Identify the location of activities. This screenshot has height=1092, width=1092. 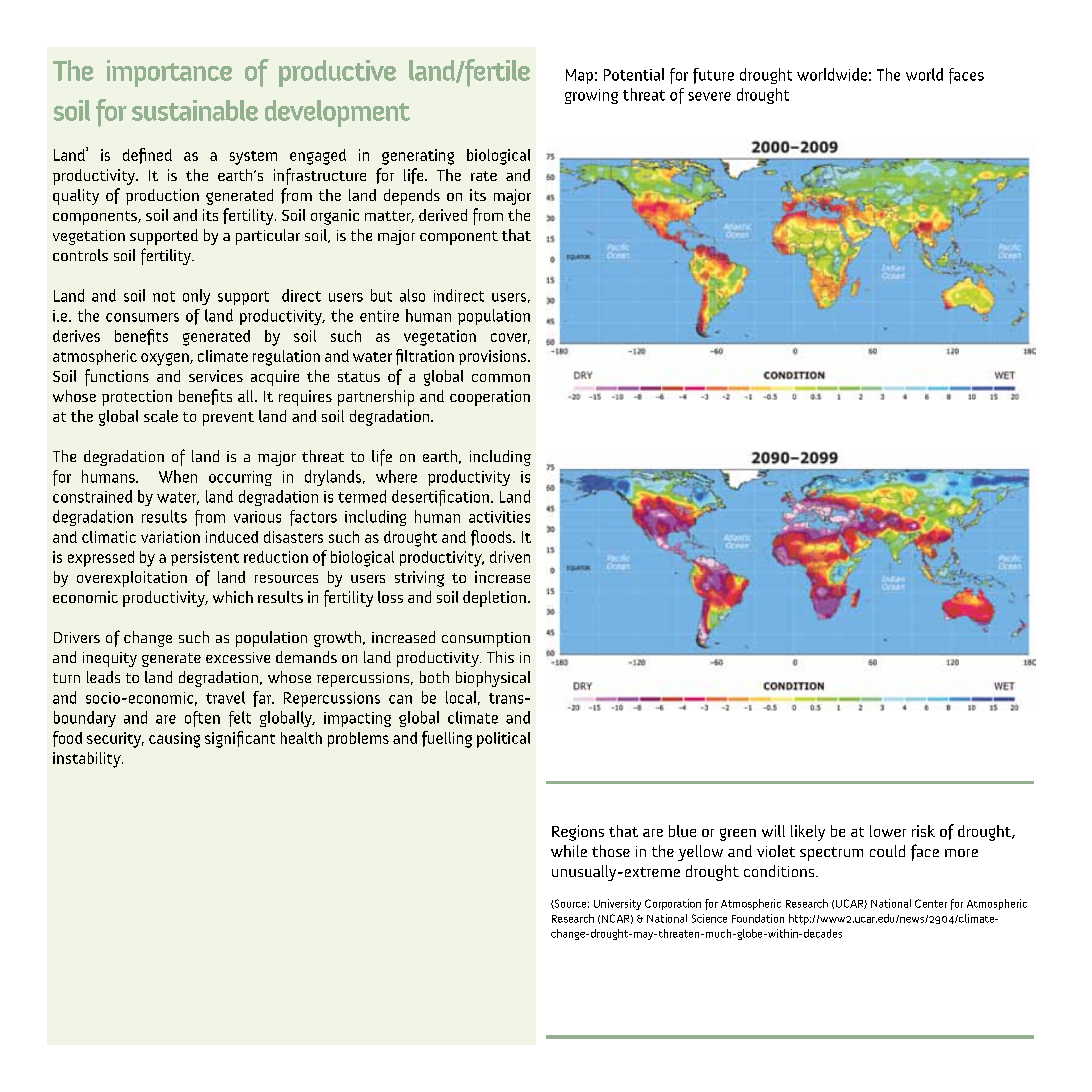
(499, 517).
